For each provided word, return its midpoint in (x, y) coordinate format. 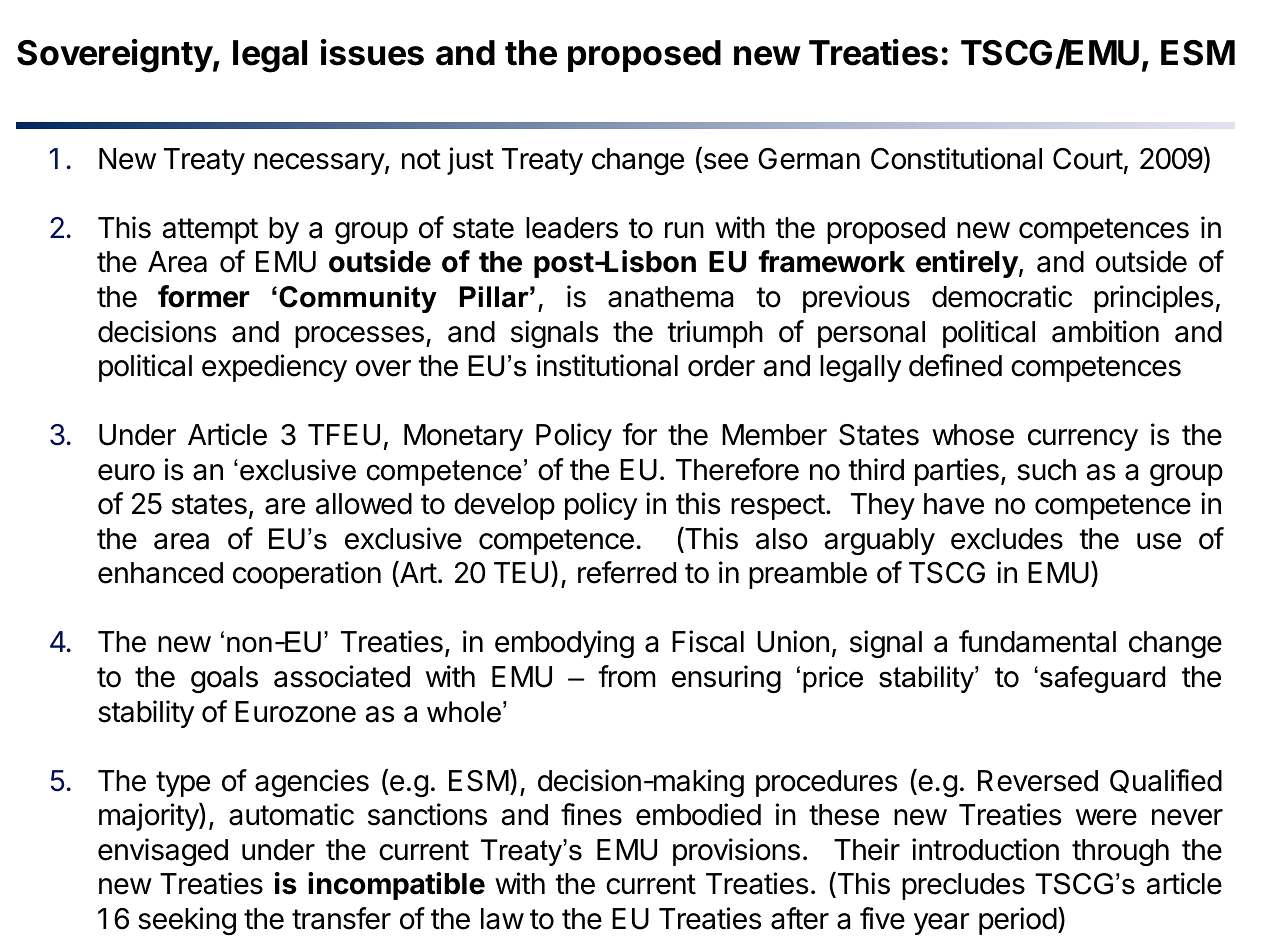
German (809, 159)
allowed (364, 504)
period (1018, 921)
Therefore (737, 469)
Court (1088, 159)
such (1046, 470)
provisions (736, 852)
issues (372, 52)
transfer (341, 918)
